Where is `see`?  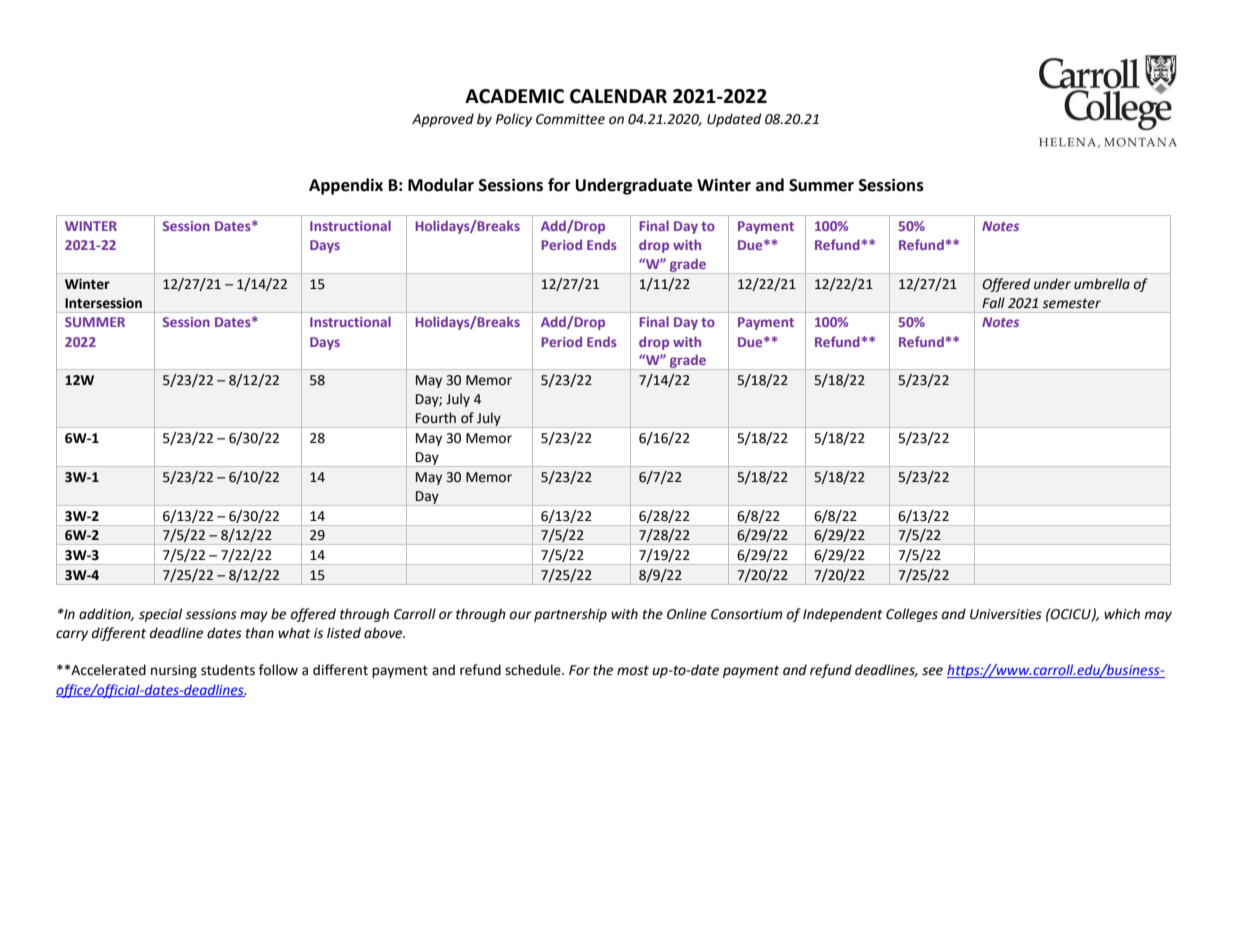
see is located at coordinates (932, 671).
